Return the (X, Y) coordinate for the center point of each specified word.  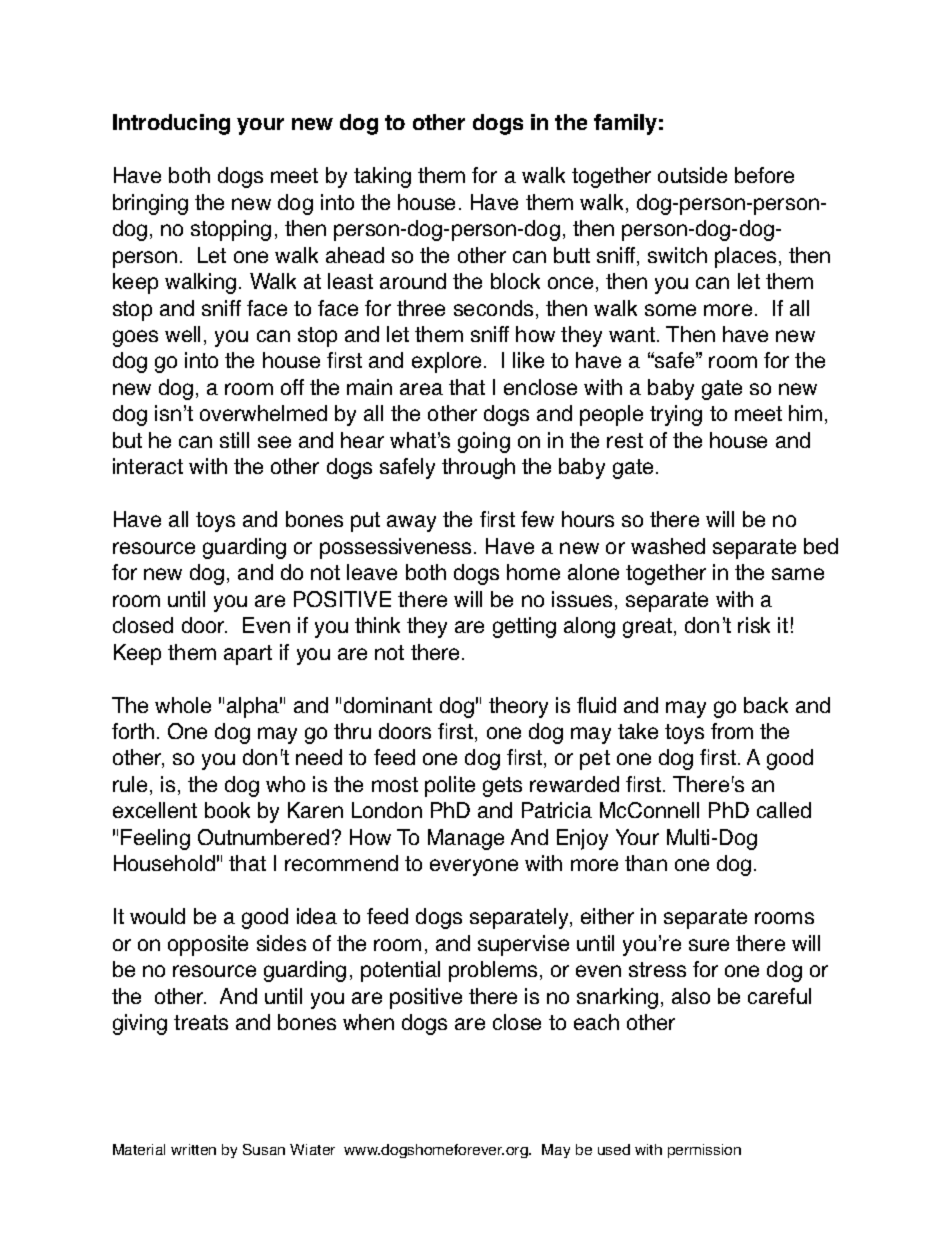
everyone (474, 867)
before (764, 175)
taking (382, 177)
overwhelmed (263, 413)
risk (754, 625)
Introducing (171, 124)
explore (446, 362)
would (157, 916)
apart (248, 655)
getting (524, 627)
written (193, 1149)
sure (709, 945)
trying (676, 415)
